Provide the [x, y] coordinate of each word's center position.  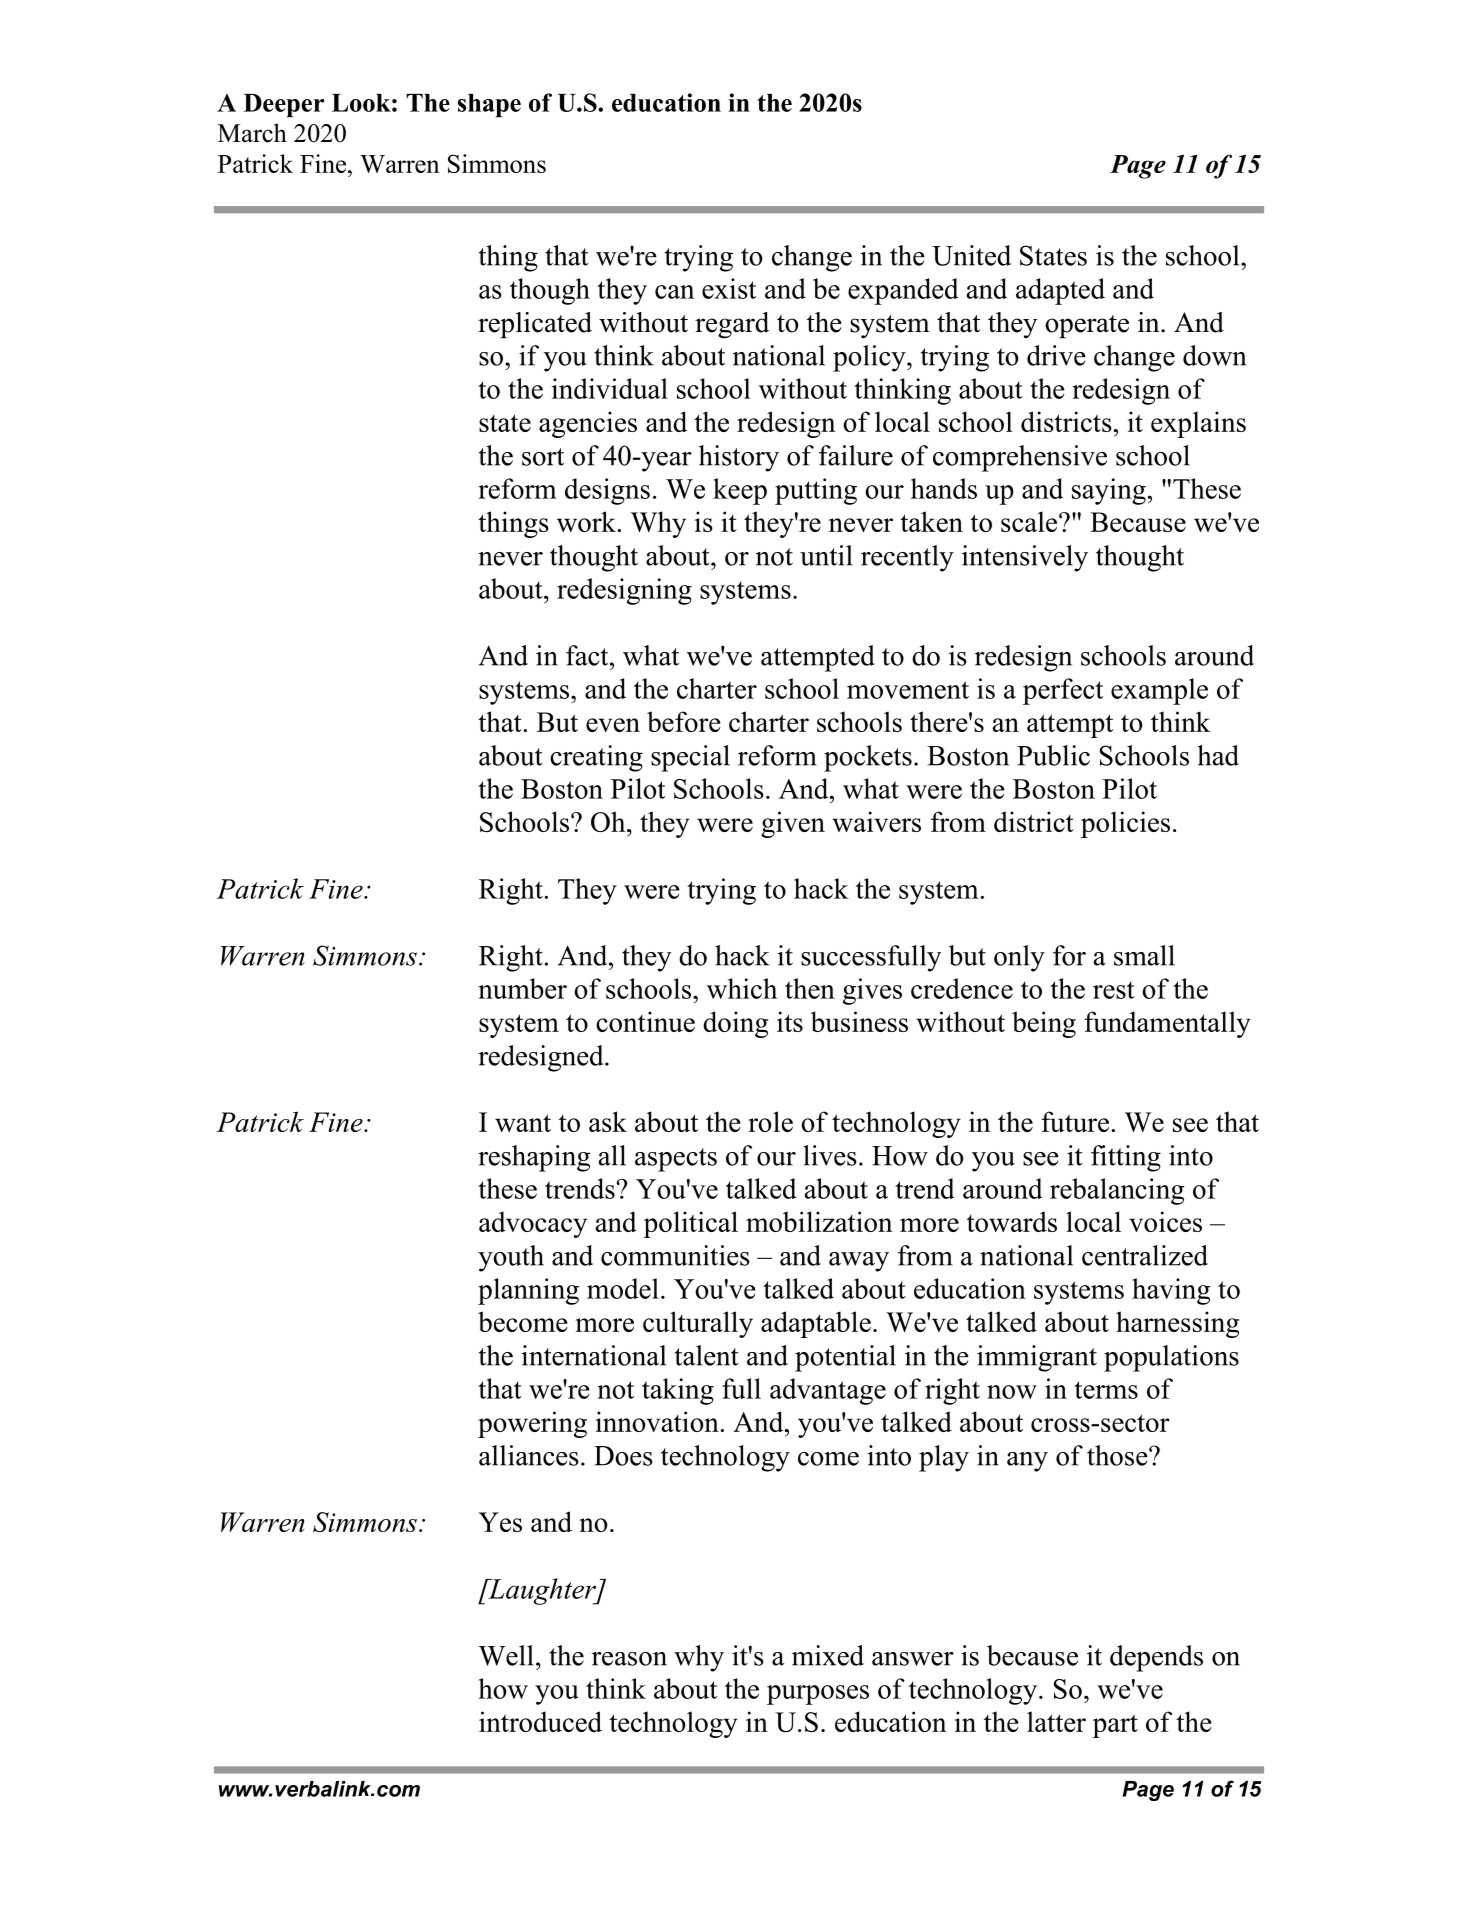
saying [1109, 491]
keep [740, 491]
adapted [1060, 291]
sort [543, 457]
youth [511, 1258]
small [1144, 955]
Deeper [283, 106]
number [522, 988]
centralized [1145, 1255]
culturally [698, 1324]
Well [506, 1655]
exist [729, 288]
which [742, 988]
